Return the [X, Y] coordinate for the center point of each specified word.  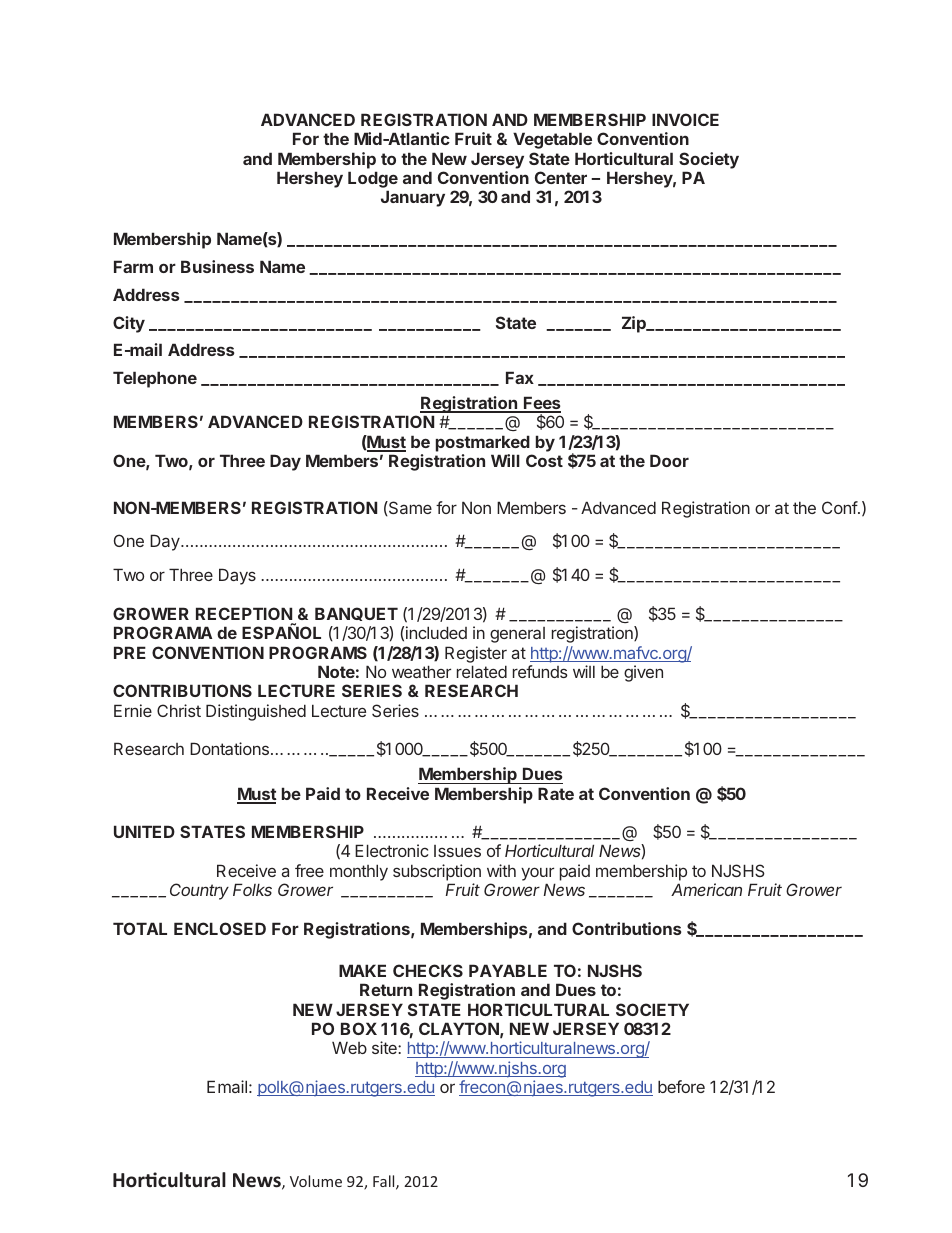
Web [349, 1047]
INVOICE [685, 119]
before [681, 1086]
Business [217, 266]
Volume [316, 1181]
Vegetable [552, 140]
